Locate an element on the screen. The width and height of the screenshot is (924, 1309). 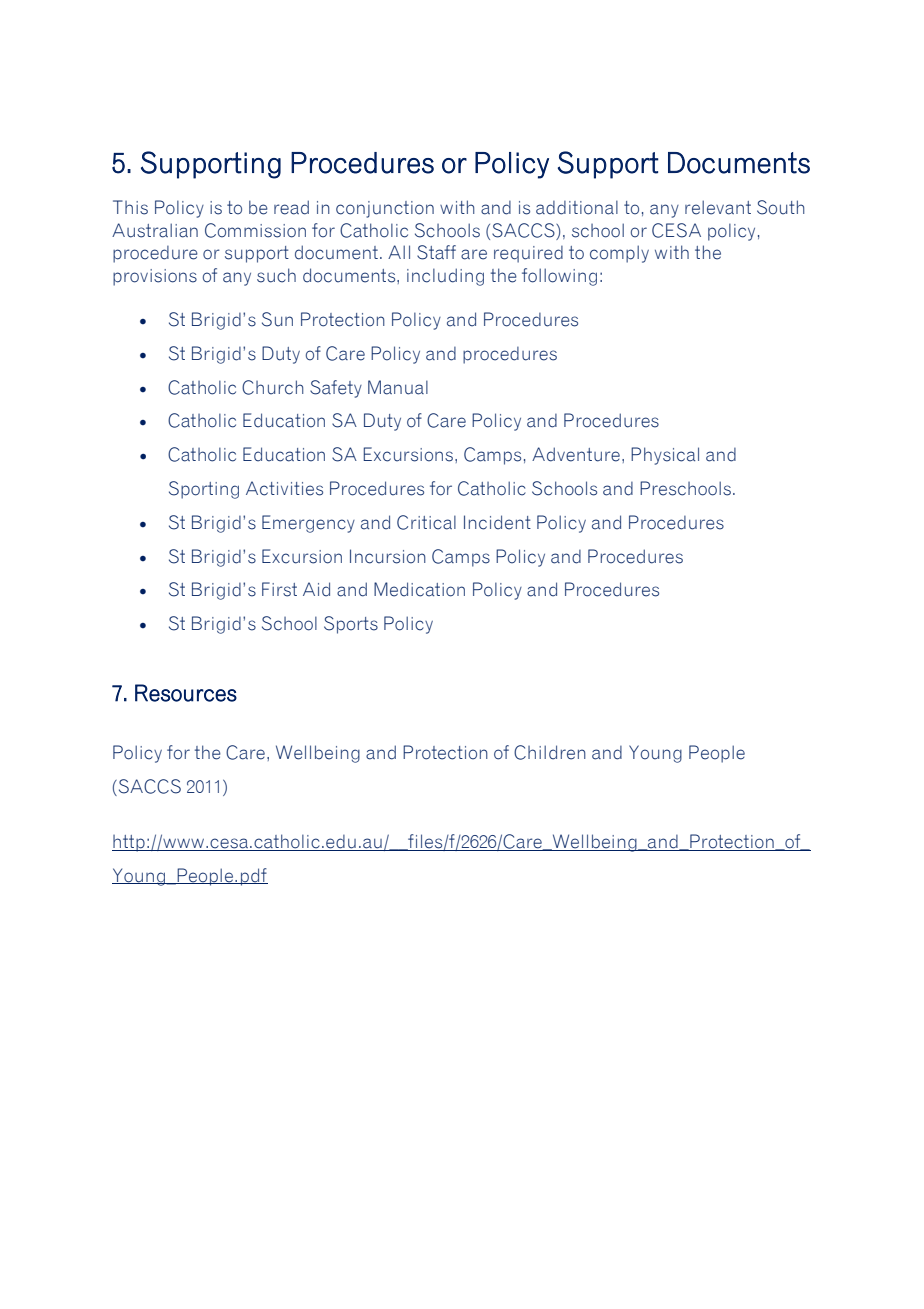
Children is located at coordinates (550, 752).
